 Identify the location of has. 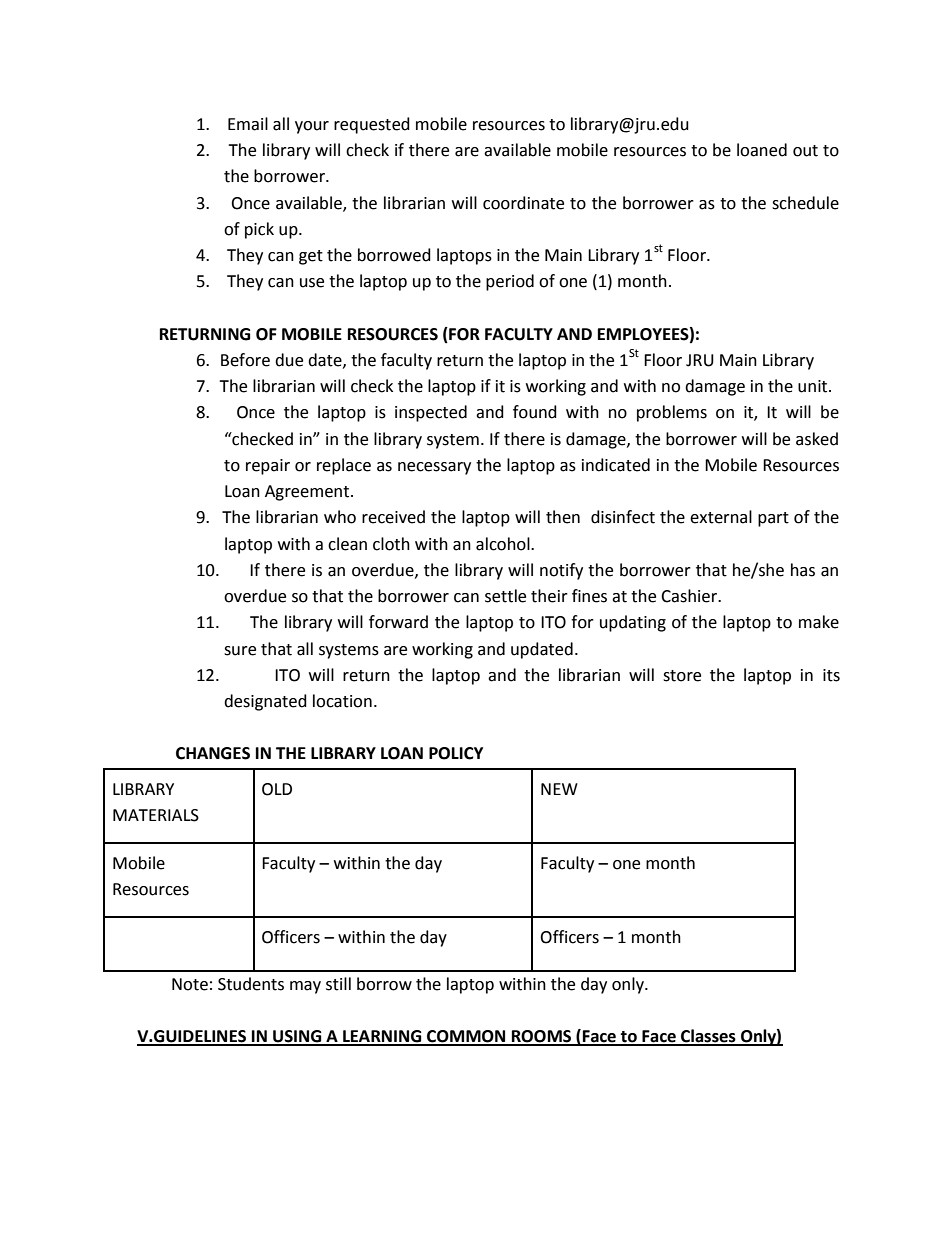
(803, 570).
